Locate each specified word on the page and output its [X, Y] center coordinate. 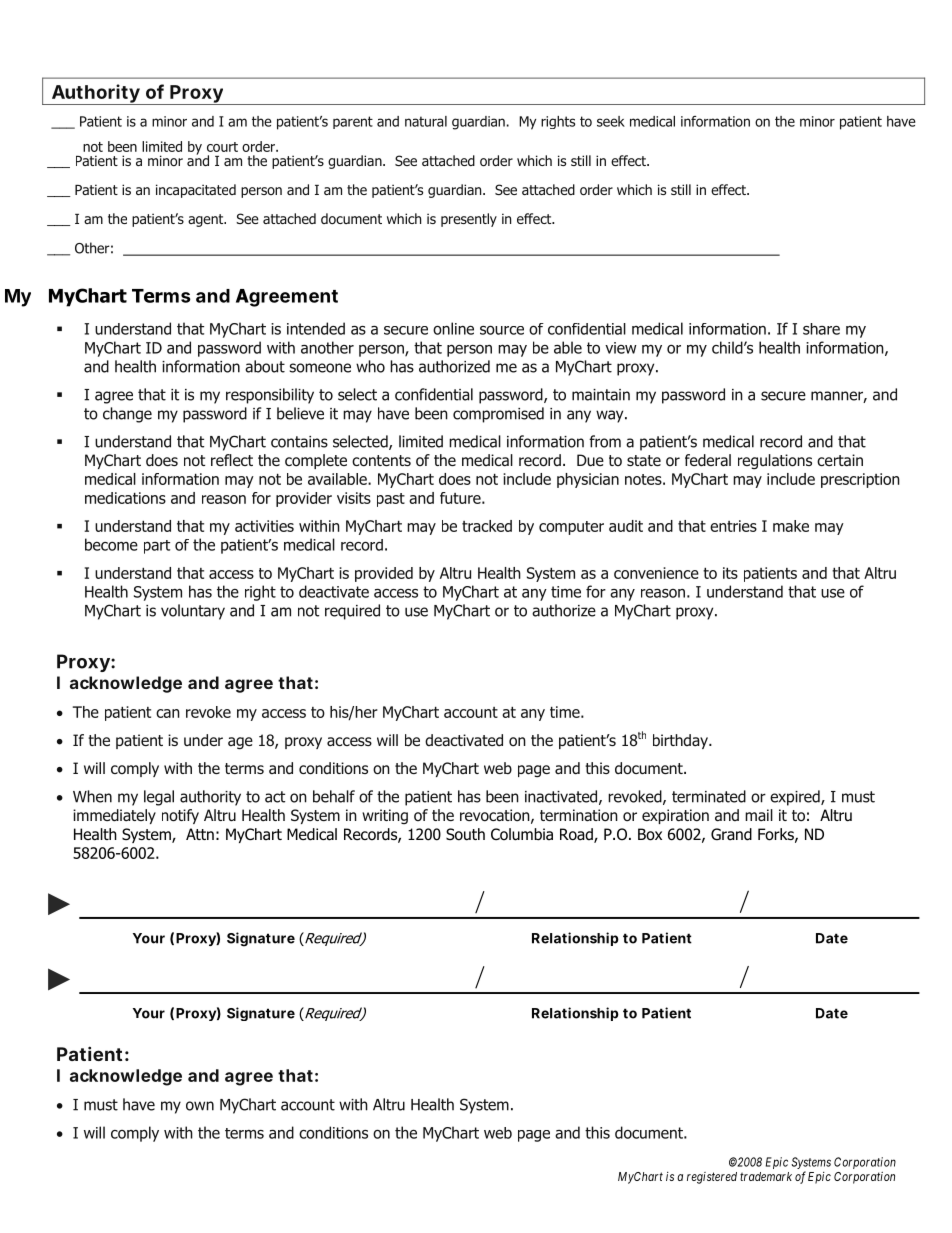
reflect [232, 460]
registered [712, 1178]
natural [426, 121]
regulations [775, 461]
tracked [487, 526]
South [465, 834]
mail [759, 815]
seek [611, 121]
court [222, 147]
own [200, 1106]
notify [180, 816]
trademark [766, 1176]
